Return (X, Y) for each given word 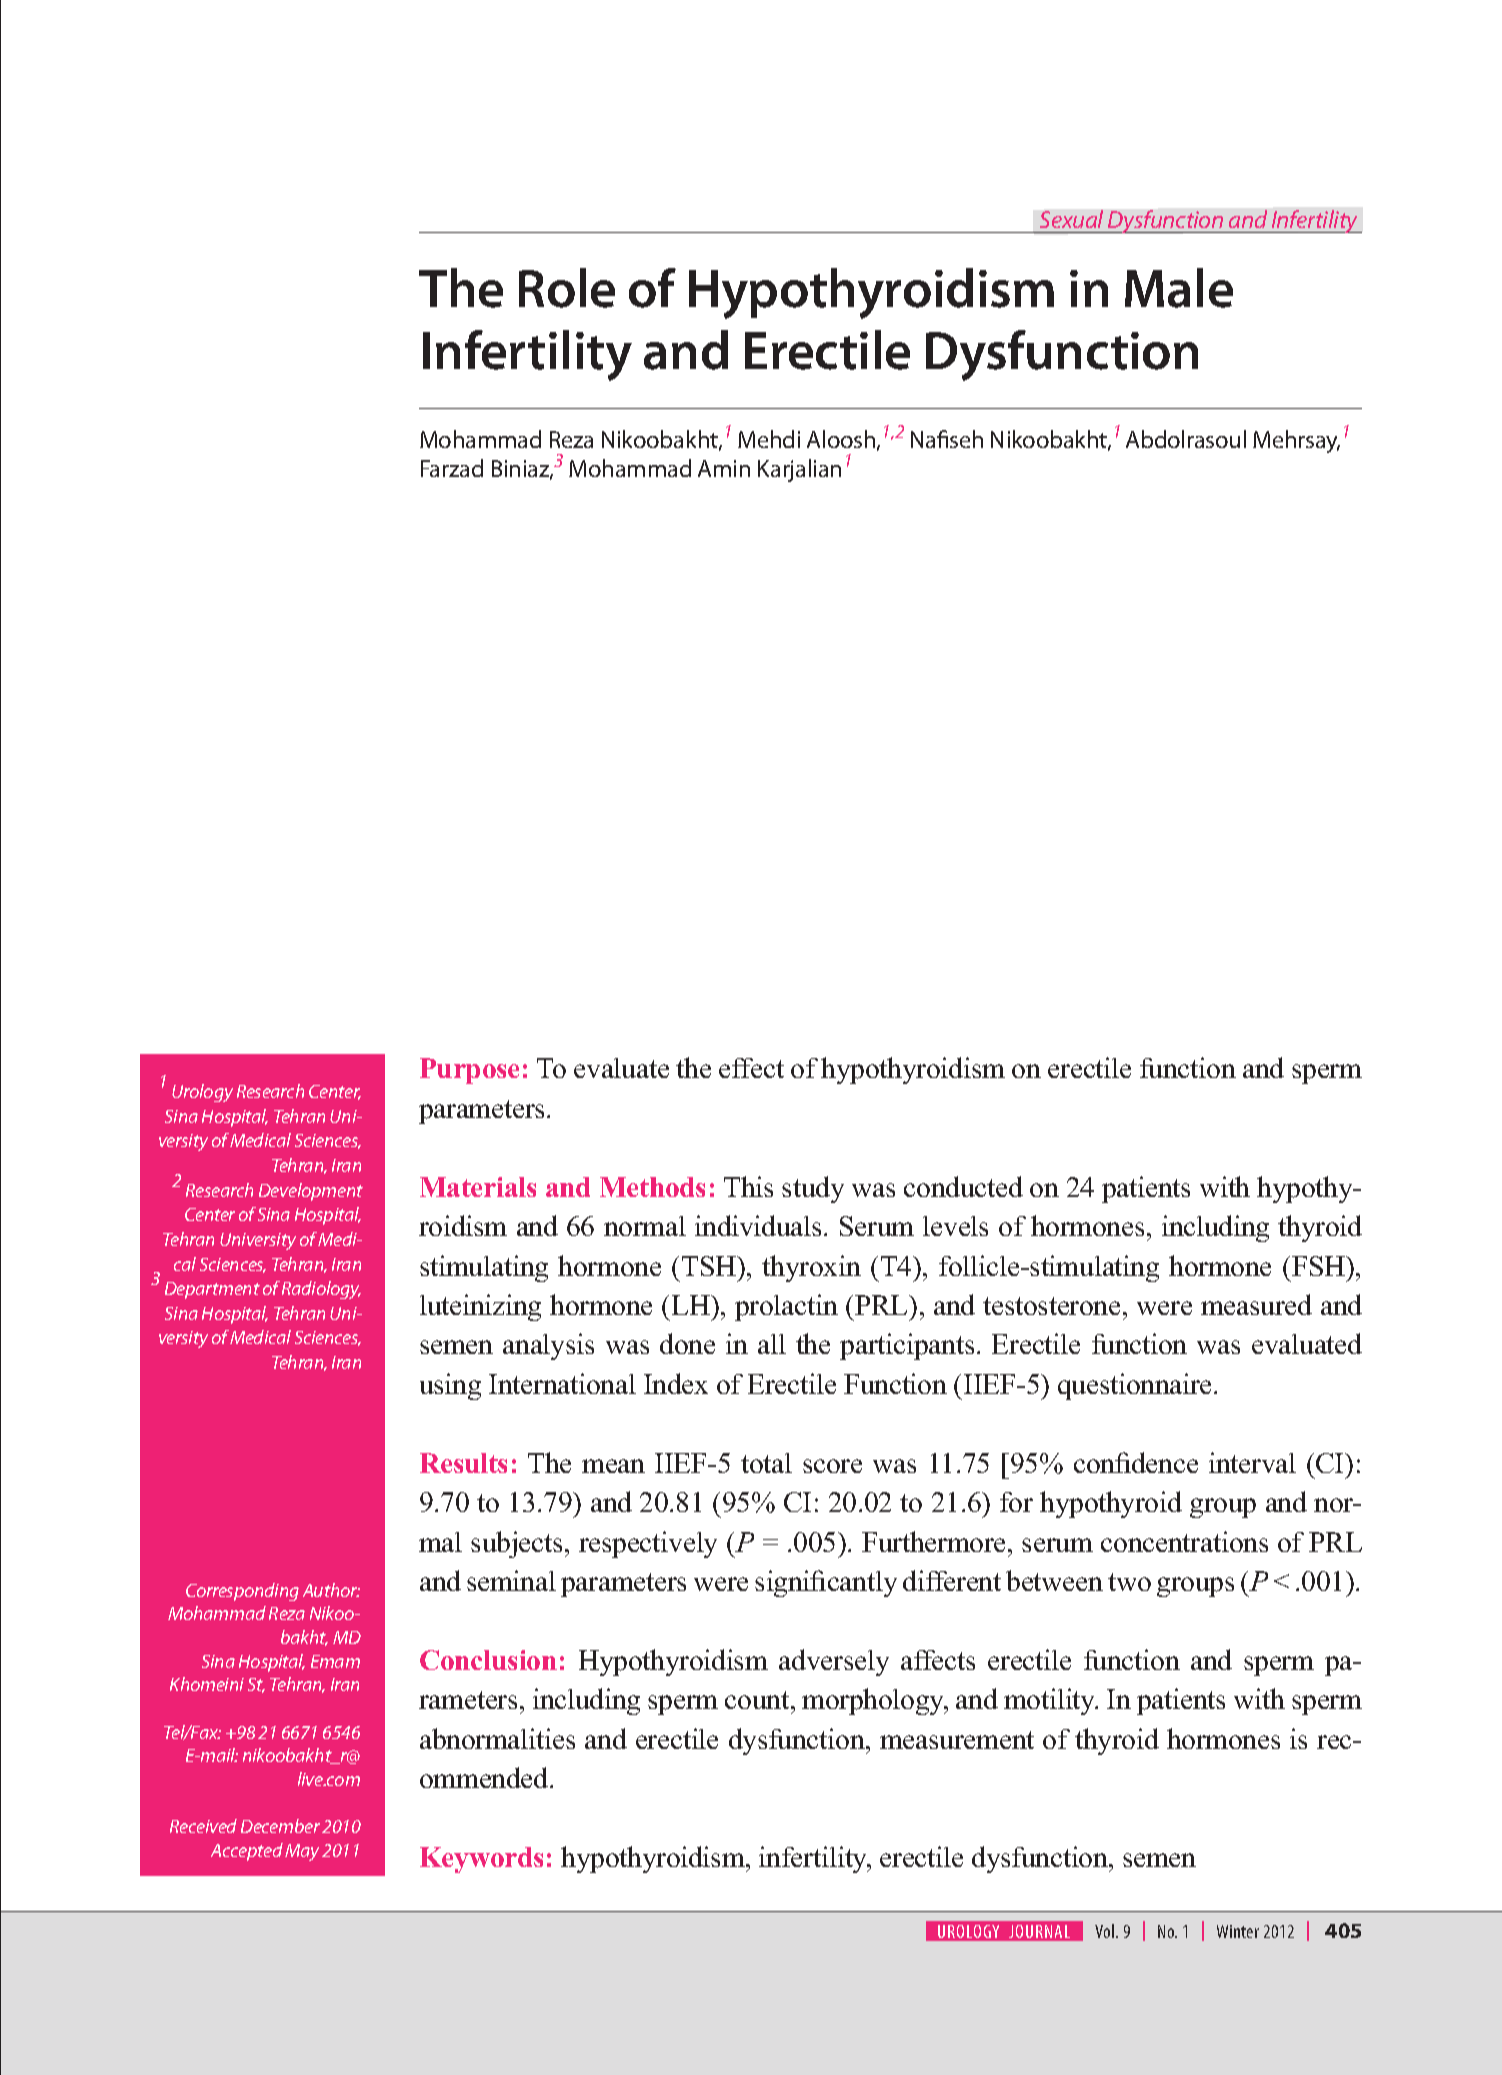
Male (1179, 288)
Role (567, 288)
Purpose (469, 1071)
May (302, 1852)
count (758, 1700)
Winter (1238, 1931)
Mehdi (769, 439)
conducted (963, 1186)
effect (751, 1068)
